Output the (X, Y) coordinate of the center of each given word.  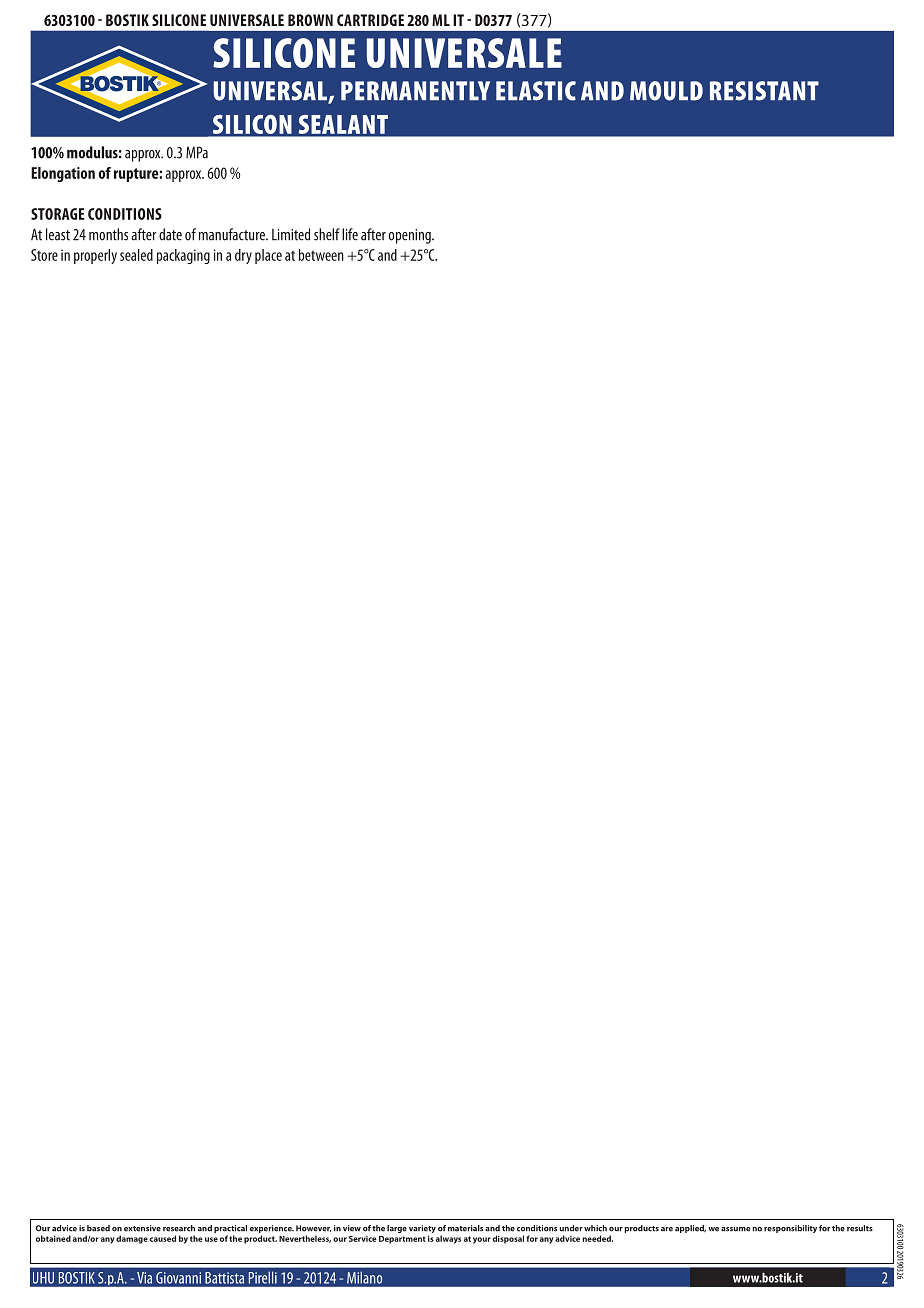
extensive (142, 1228)
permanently (415, 90)
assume (735, 1229)
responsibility (790, 1229)
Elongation (63, 174)
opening (411, 236)
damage (132, 1239)
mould (666, 91)
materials (465, 1228)
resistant (764, 91)
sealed (136, 255)
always (448, 1239)
